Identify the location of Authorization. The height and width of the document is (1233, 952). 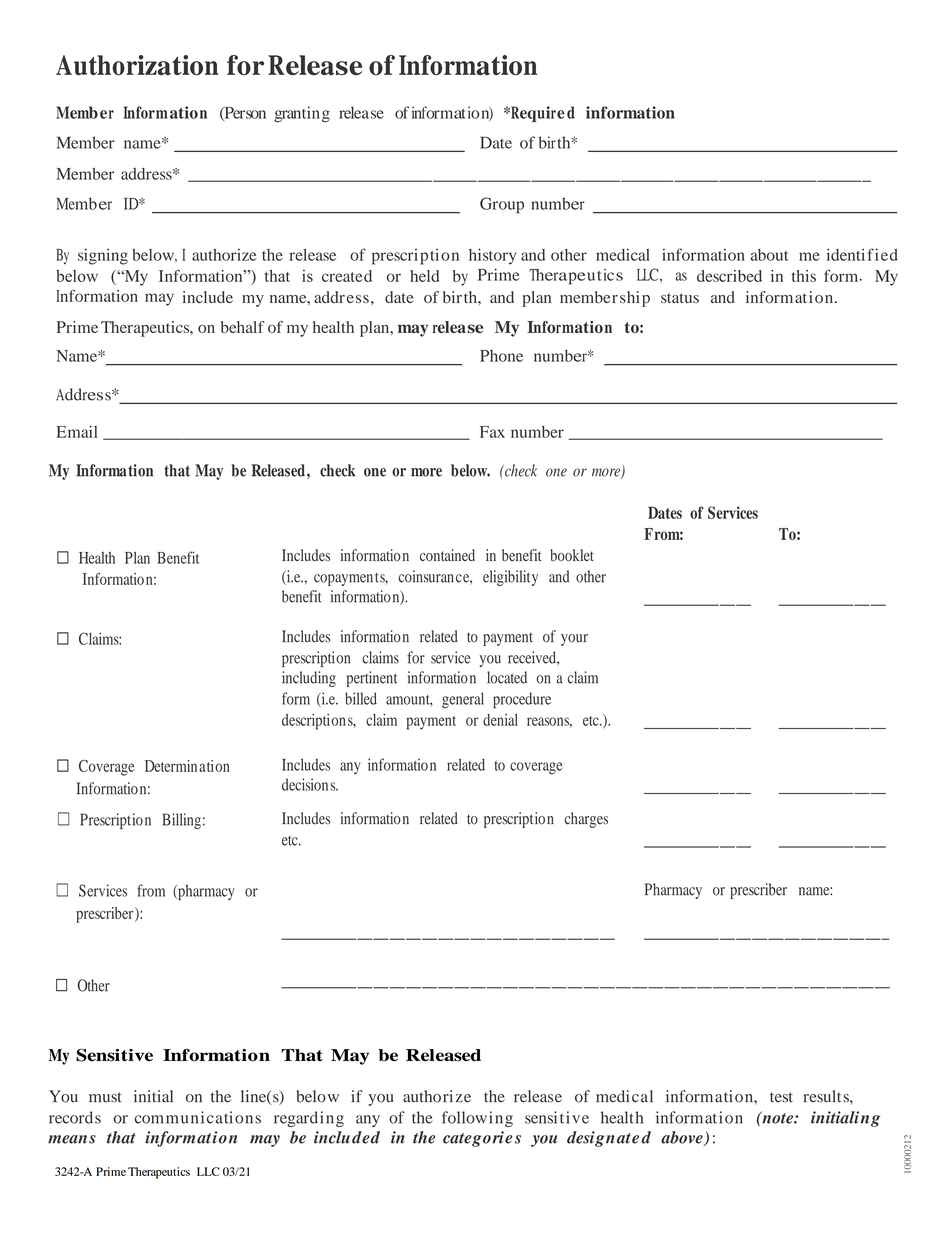
(137, 65).
